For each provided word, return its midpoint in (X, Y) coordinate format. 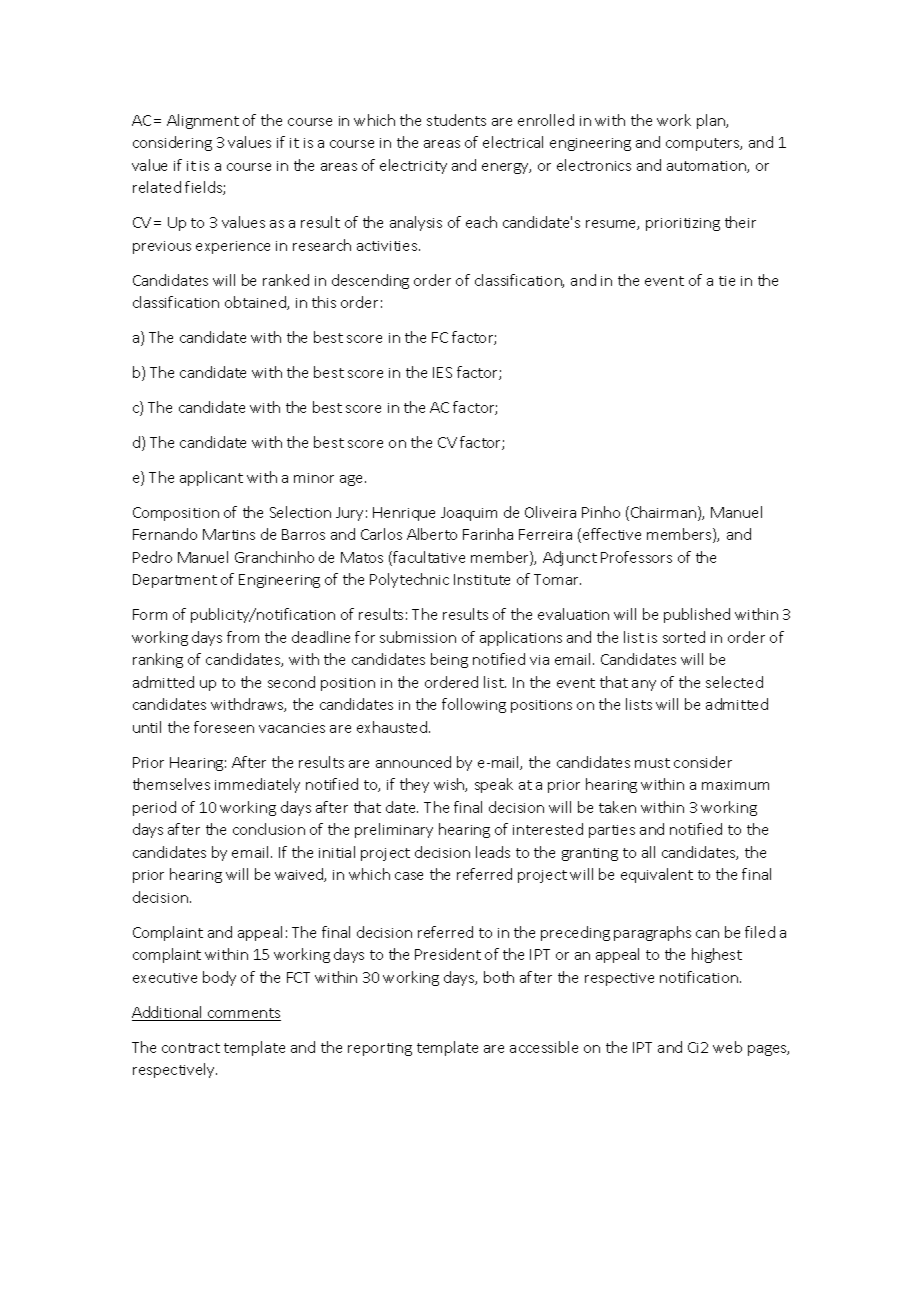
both (499, 977)
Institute (482, 579)
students (456, 120)
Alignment (203, 121)
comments (243, 1014)
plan (712, 121)
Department (175, 581)
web (727, 1047)
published (697, 615)
